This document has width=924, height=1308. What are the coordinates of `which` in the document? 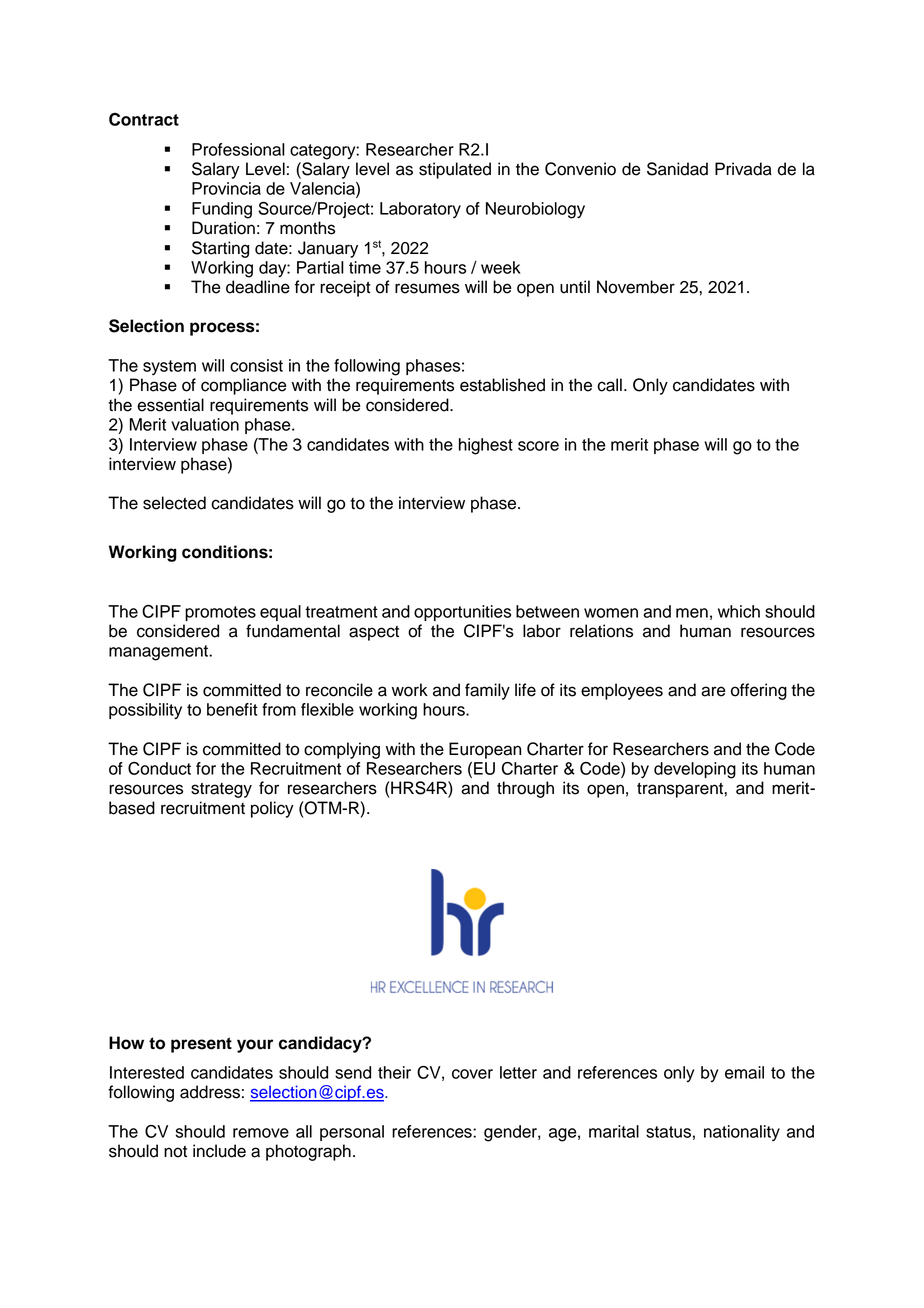 It's located at (739, 611).
